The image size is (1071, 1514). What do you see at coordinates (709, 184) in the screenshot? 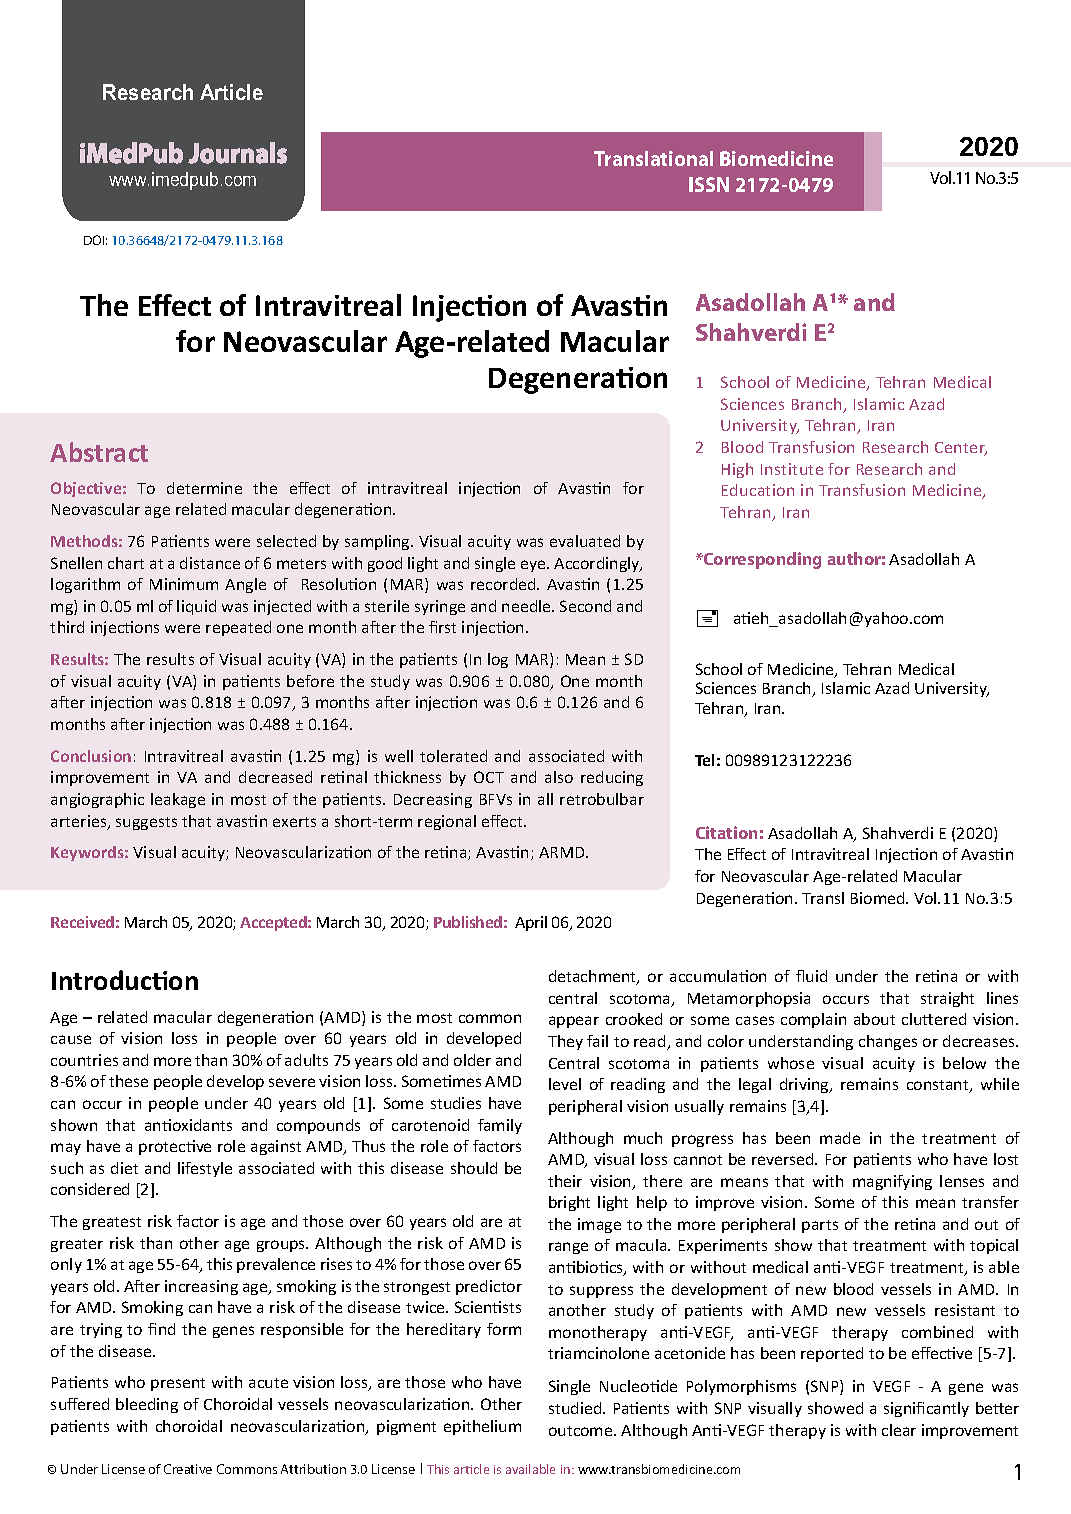
I see `ISSN` at bounding box center [709, 184].
